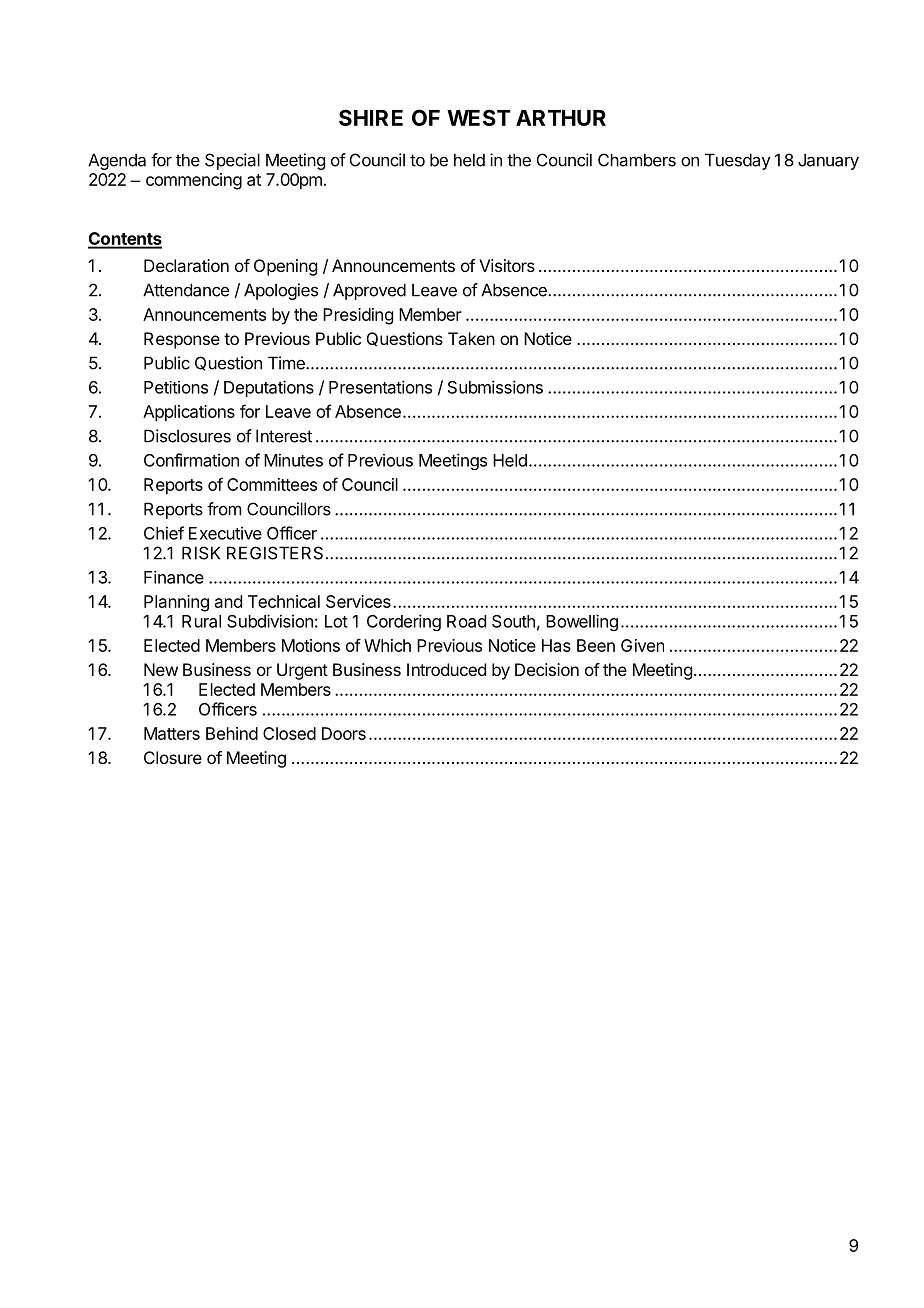  What do you see at coordinates (642, 645) in the document?
I see `Given` at bounding box center [642, 645].
